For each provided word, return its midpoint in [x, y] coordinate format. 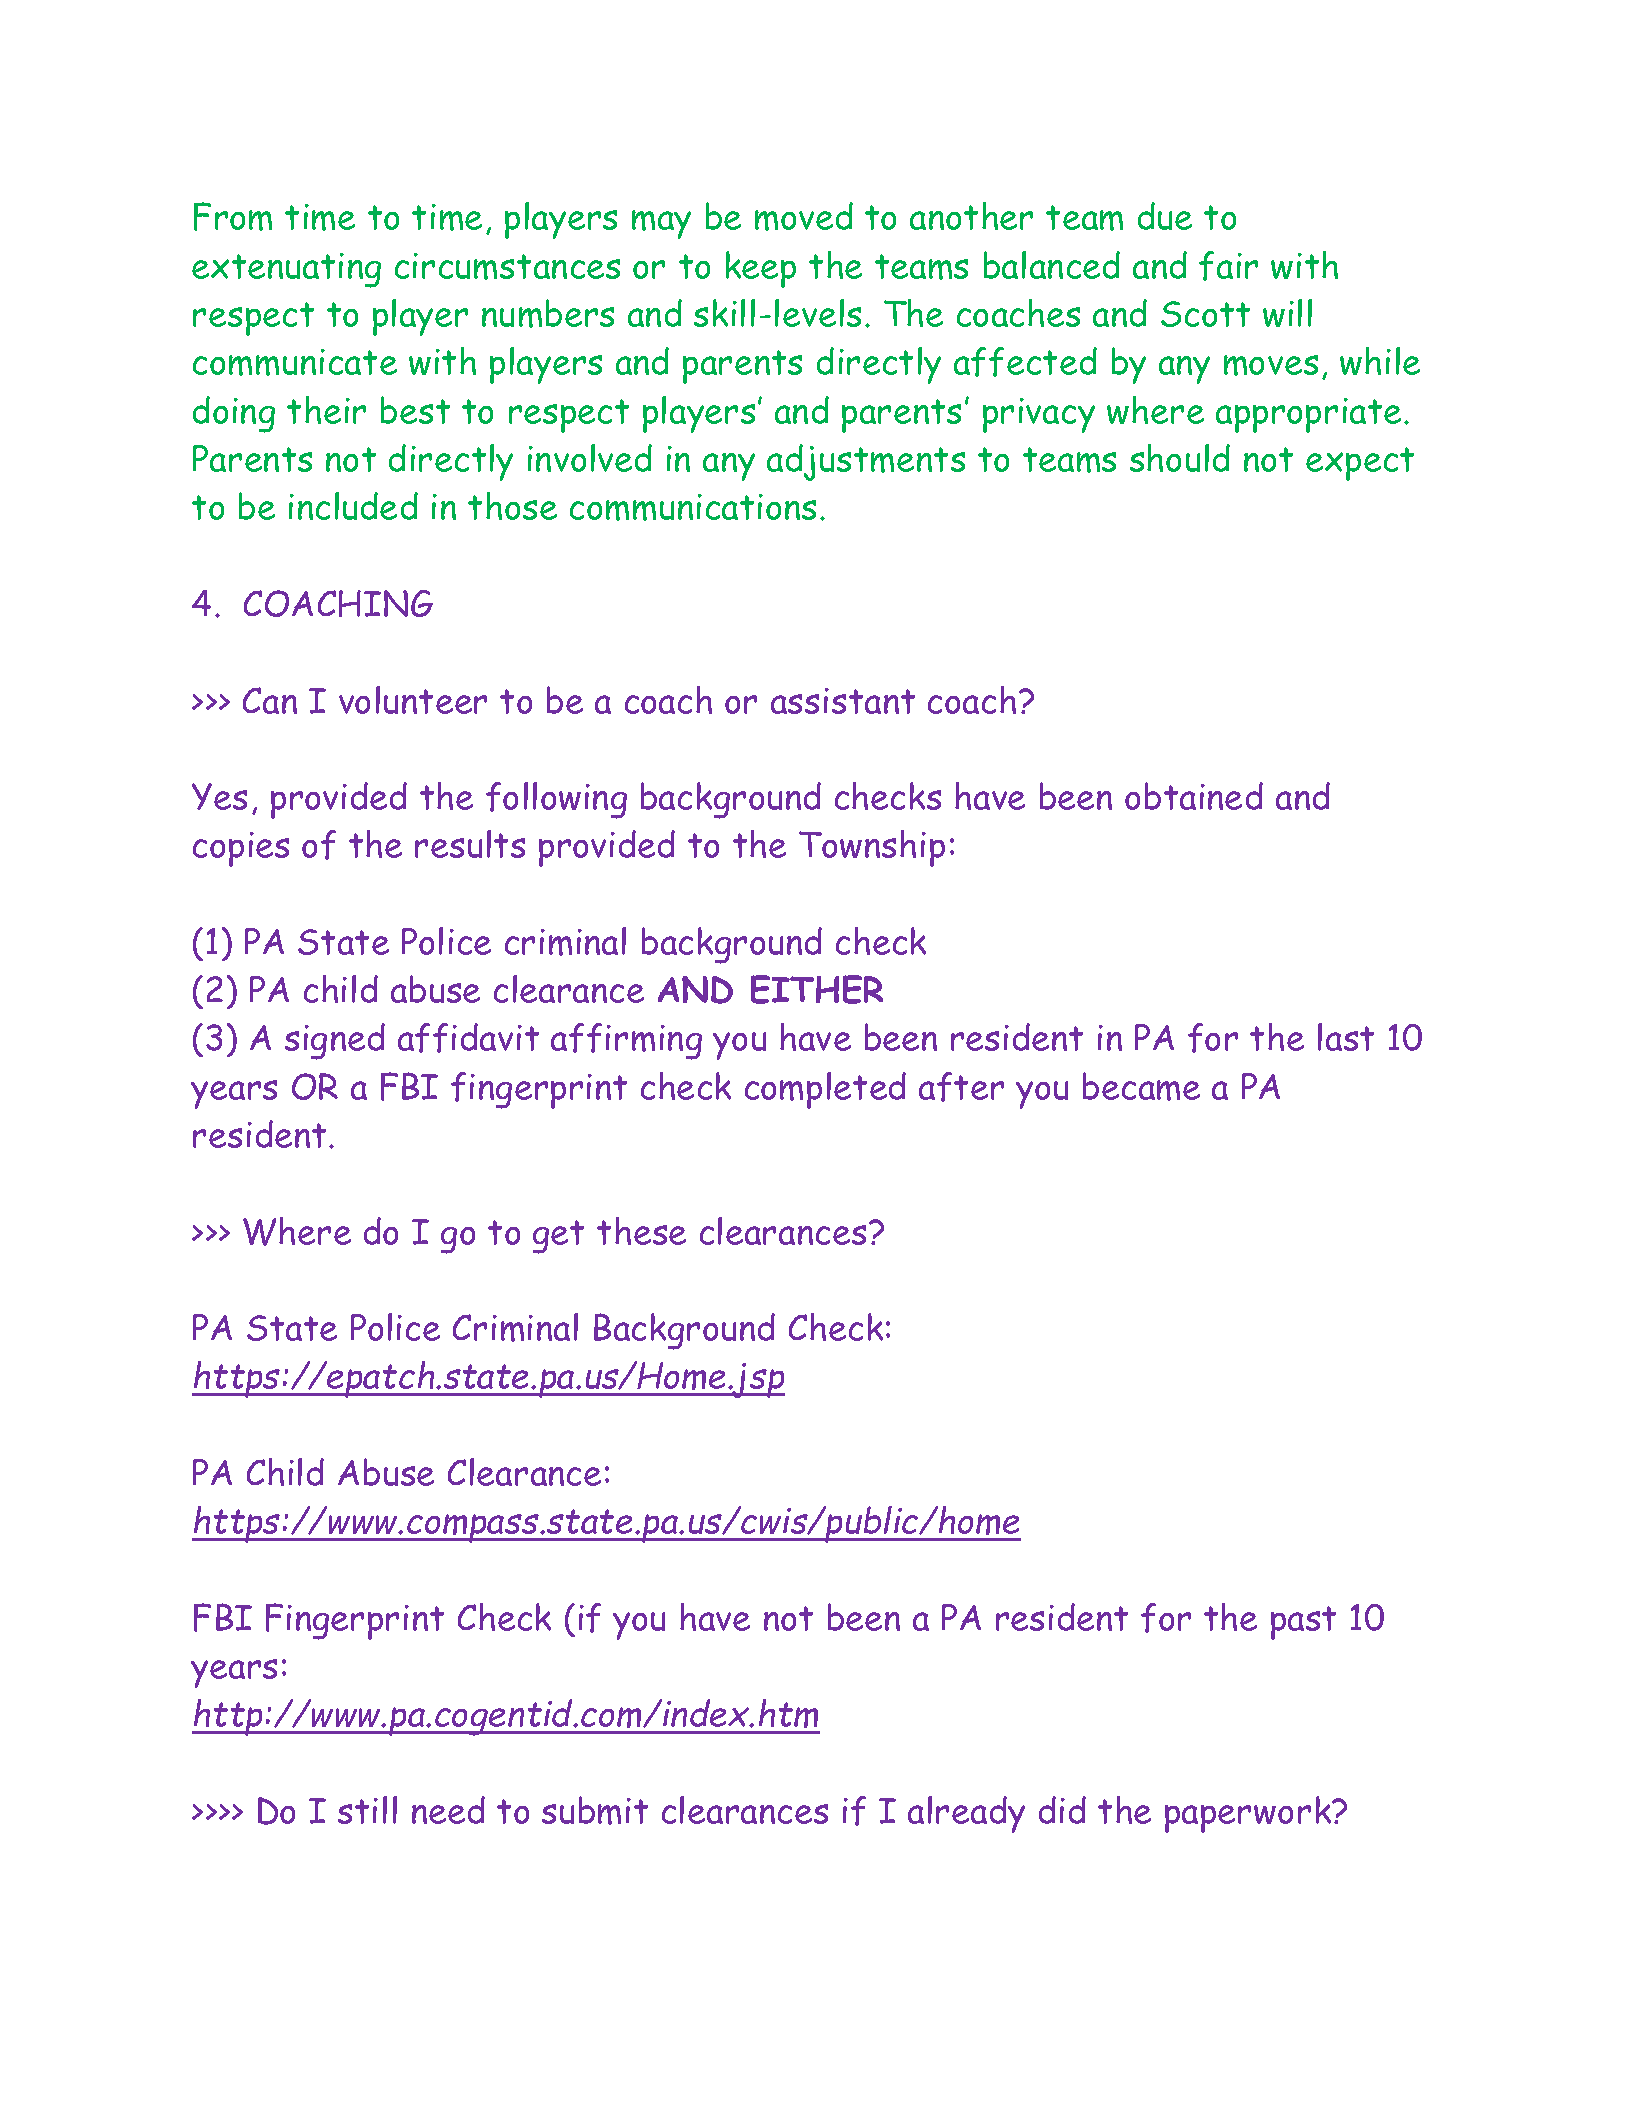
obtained [1194, 796]
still [367, 1810]
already [966, 1814]
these [641, 1231]
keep [761, 269]
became [1141, 1086]
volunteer [413, 700]
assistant [843, 701]
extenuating [286, 270]
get [558, 1237]
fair [1228, 266]
